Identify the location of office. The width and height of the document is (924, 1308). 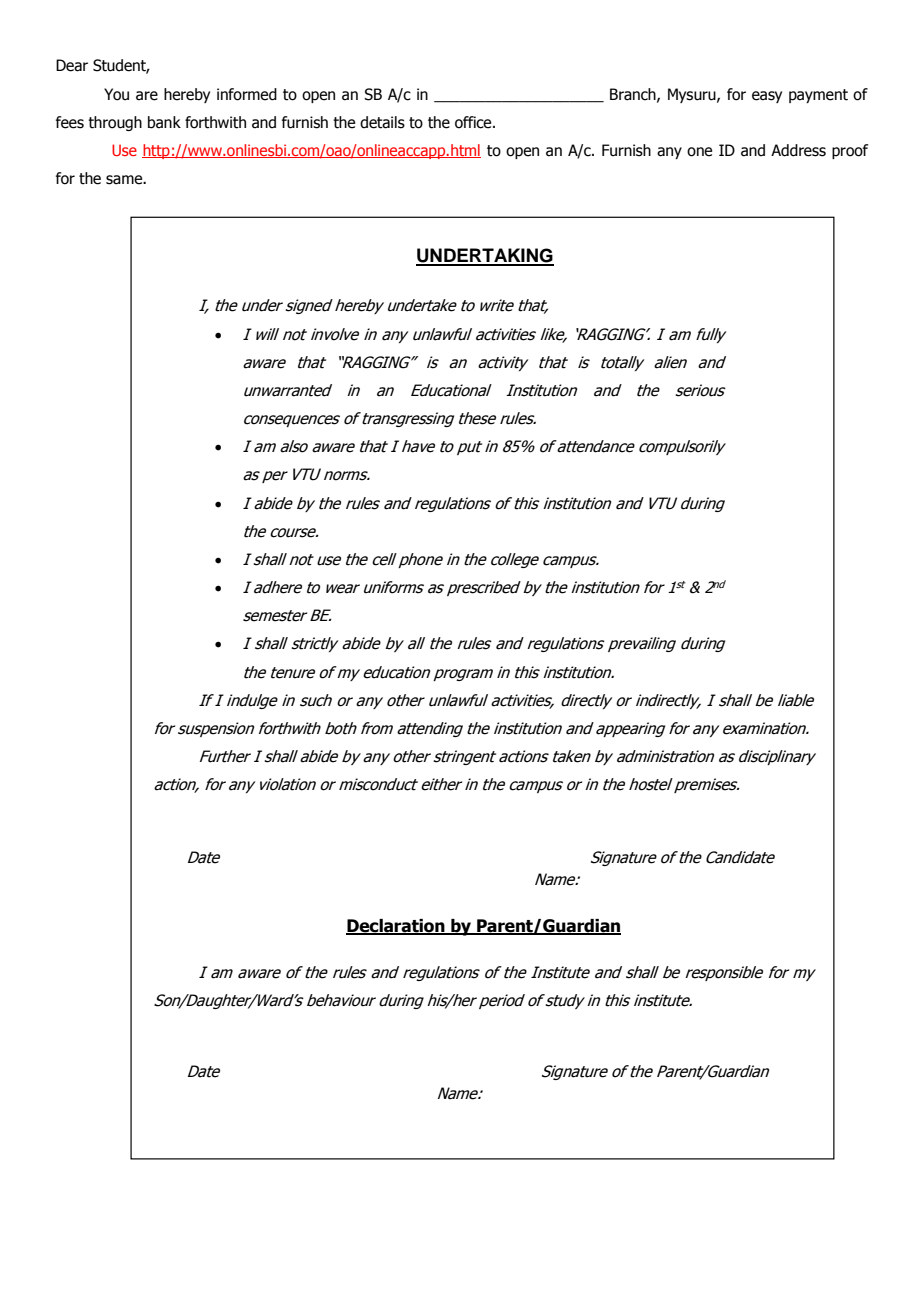
(474, 122).
